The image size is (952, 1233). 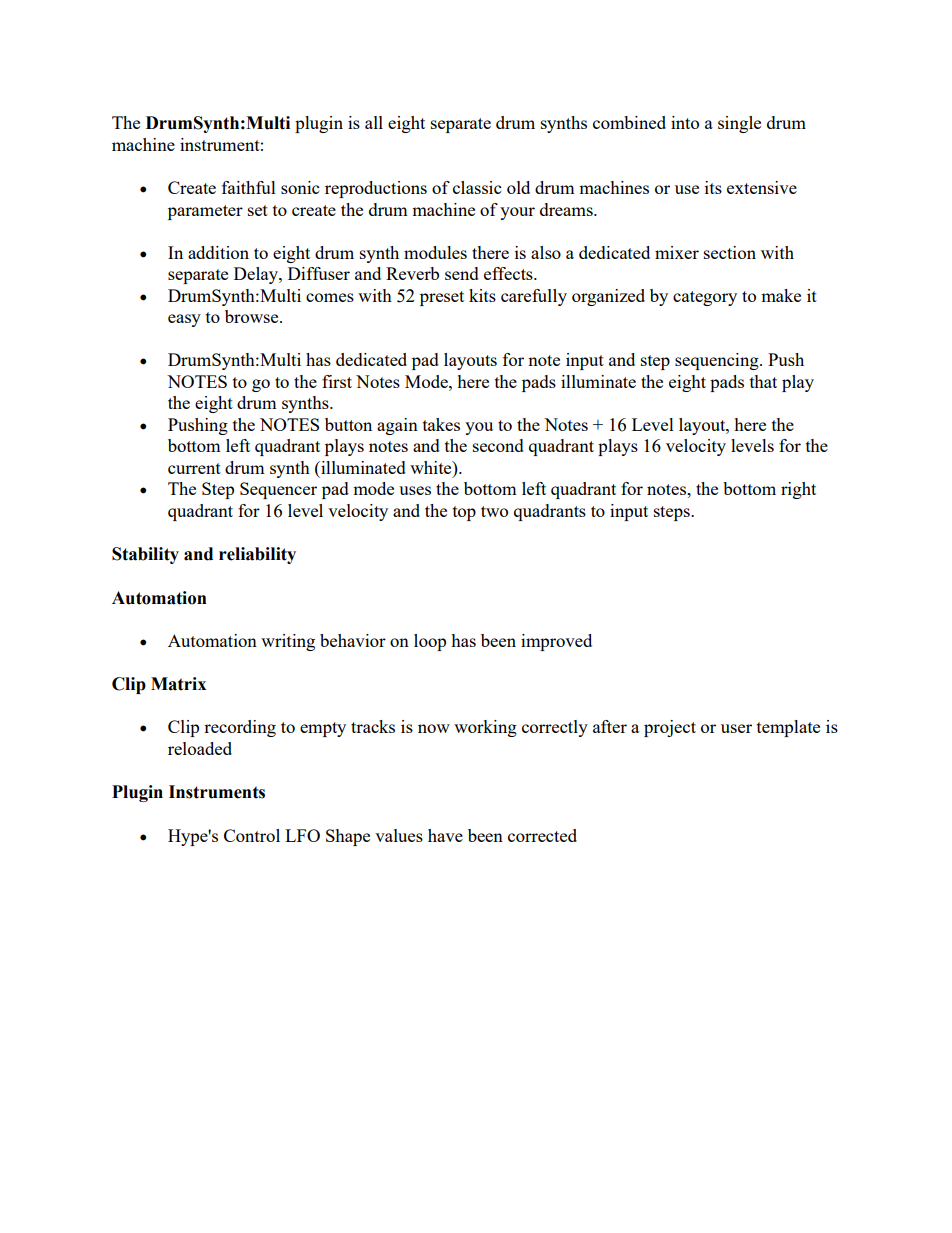 I want to click on single, so click(x=739, y=124).
